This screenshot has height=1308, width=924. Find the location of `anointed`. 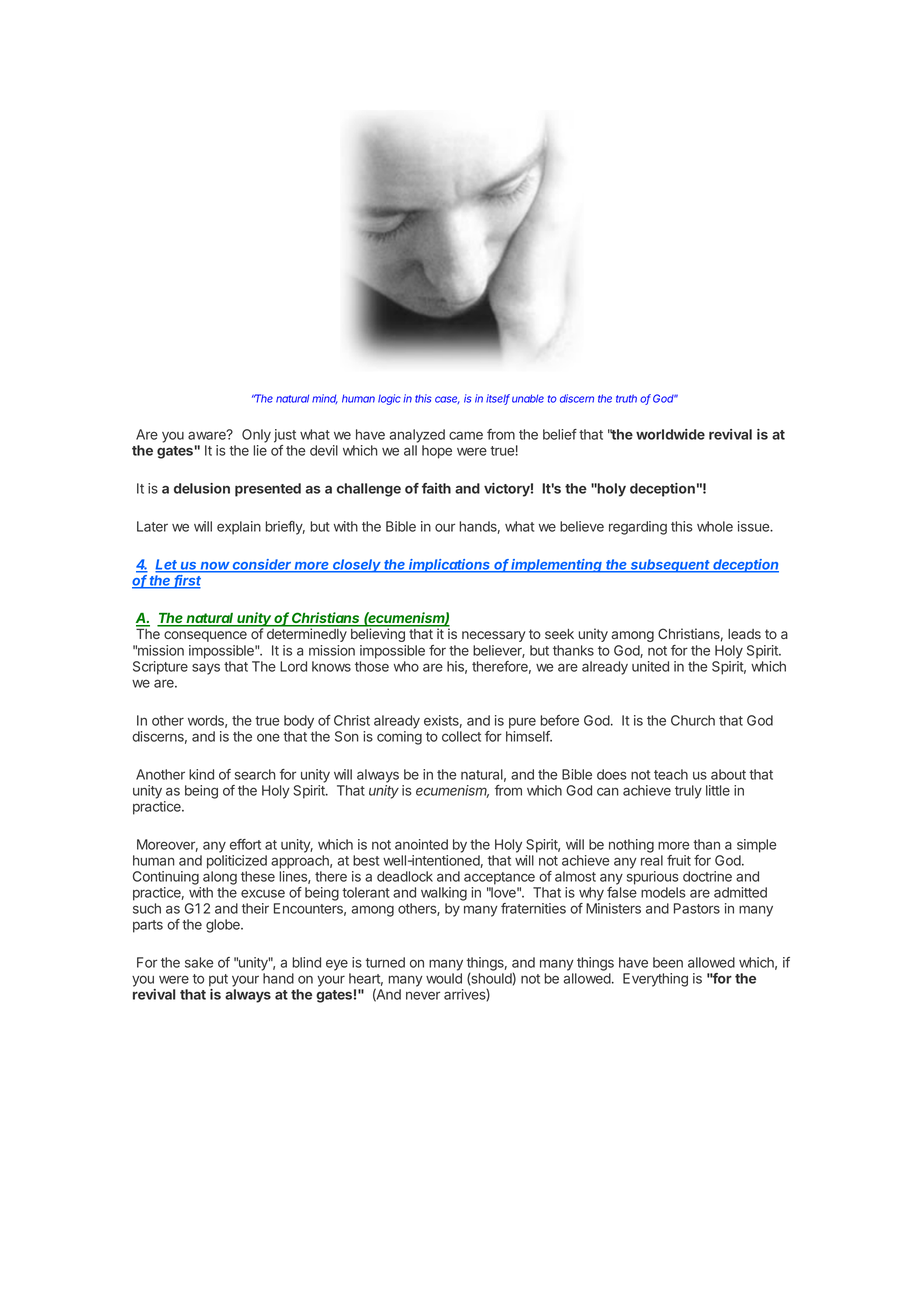

anointed is located at coordinates (421, 844).
